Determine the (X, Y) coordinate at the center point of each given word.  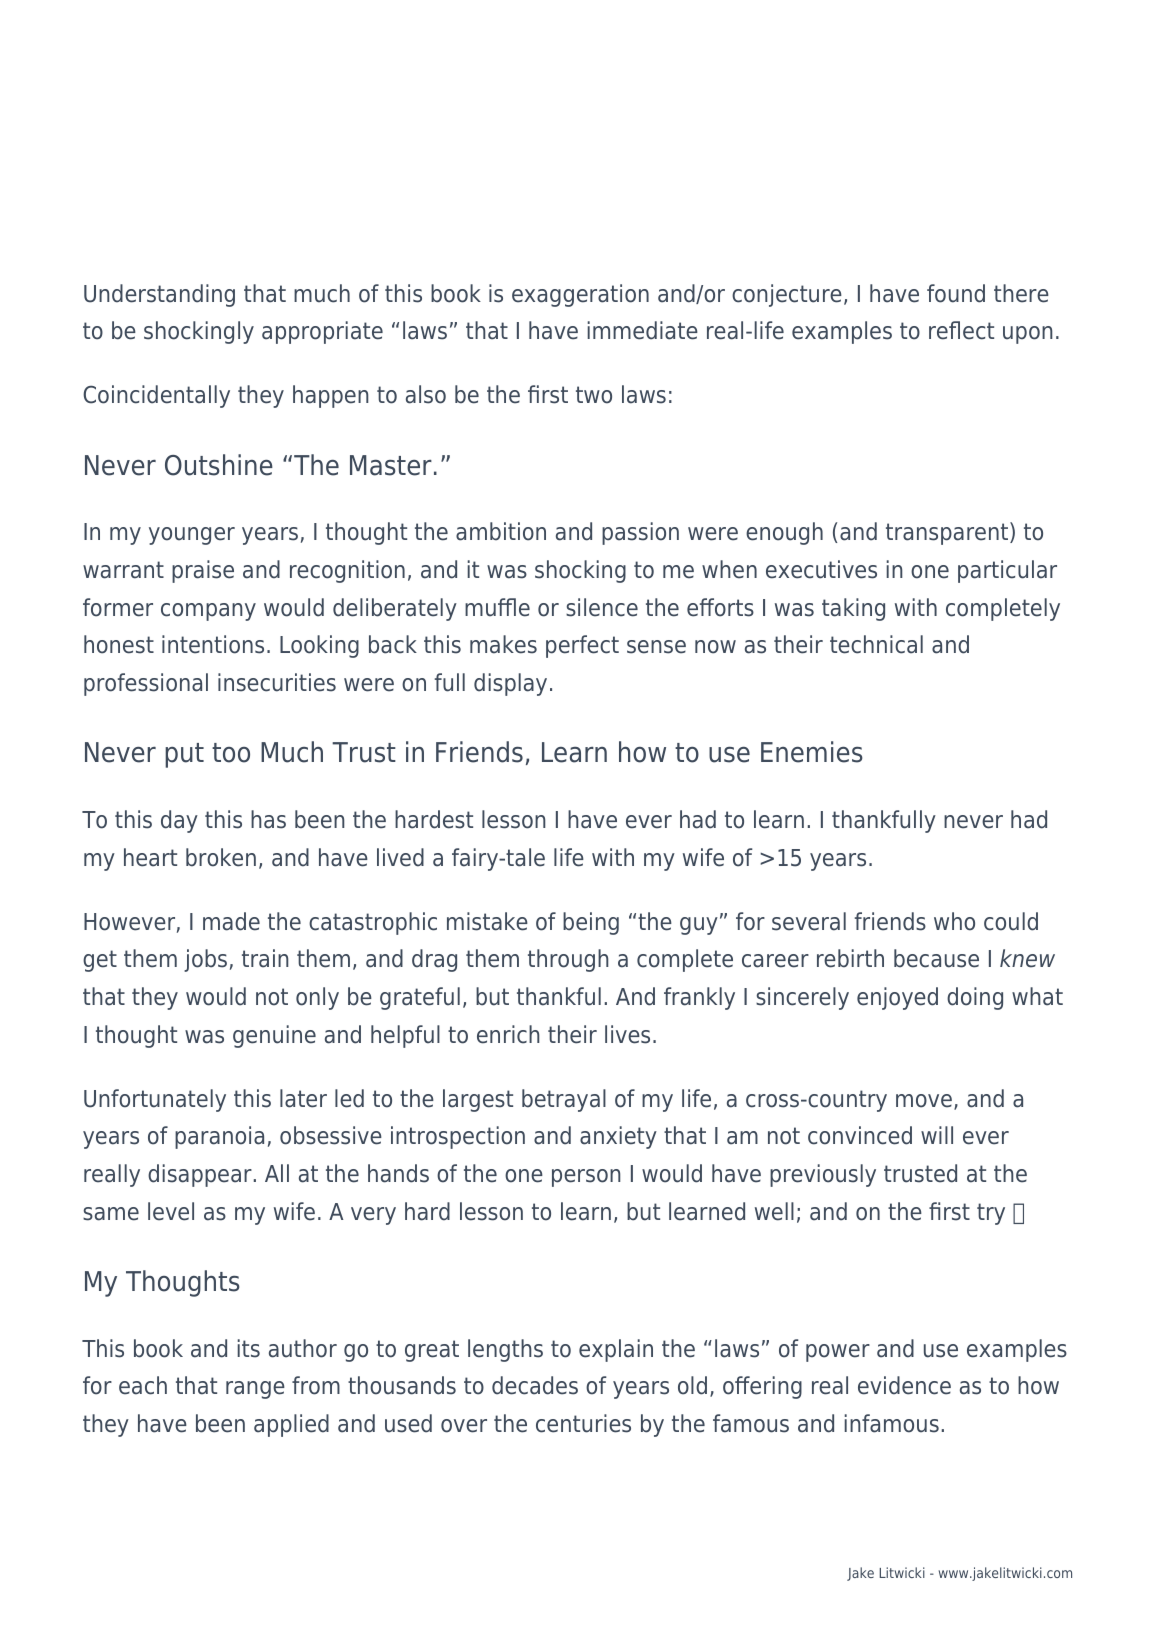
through (568, 960)
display (510, 684)
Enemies (812, 752)
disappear (200, 1175)
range (255, 1390)
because (936, 958)
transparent (948, 533)
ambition (501, 531)
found (956, 293)
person (586, 1178)
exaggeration (580, 295)
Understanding (159, 295)
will (937, 1135)
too (231, 753)
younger (192, 536)
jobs (205, 960)
